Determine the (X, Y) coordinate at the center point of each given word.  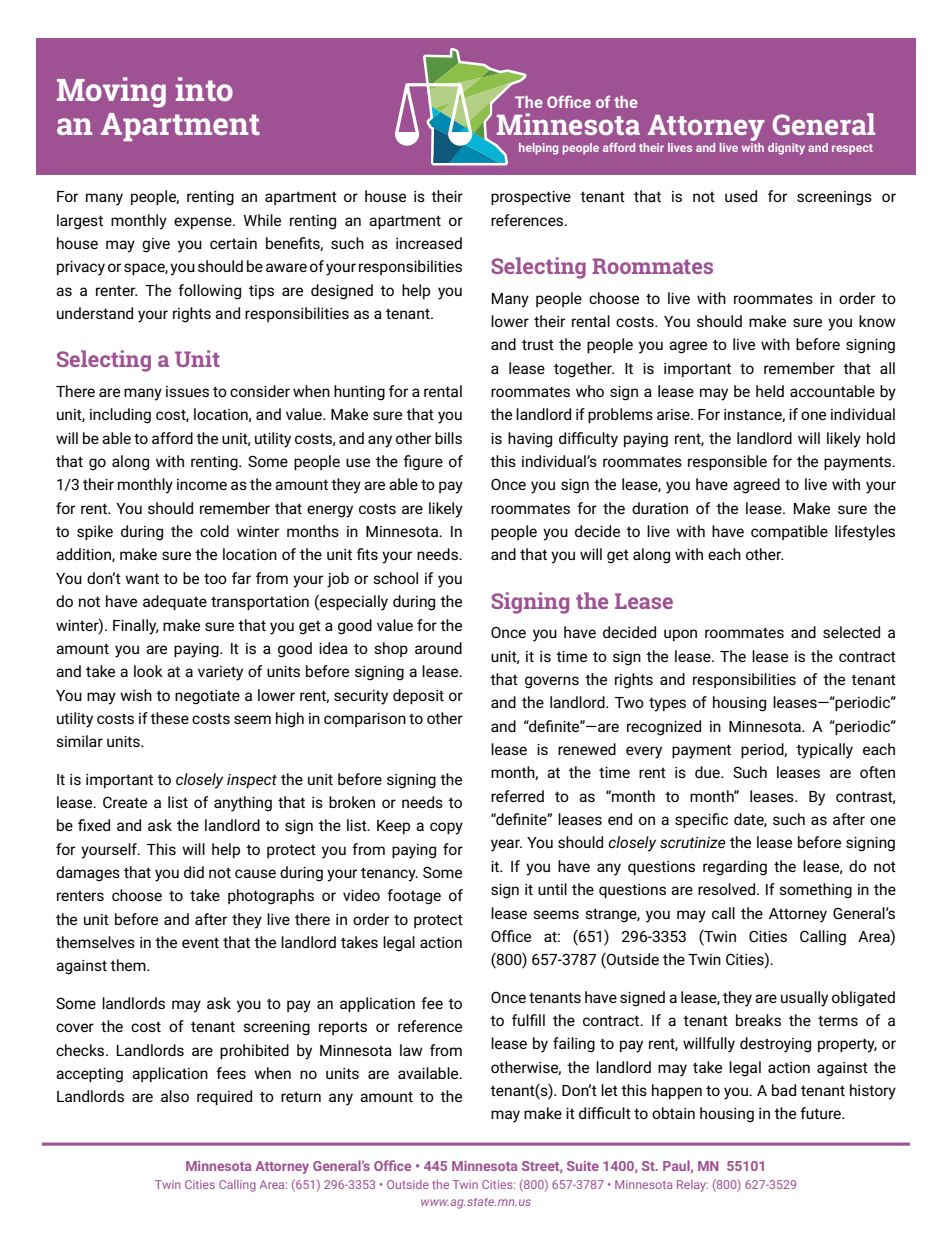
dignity (786, 149)
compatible (789, 532)
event (200, 942)
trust (538, 344)
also (175, 1096)
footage (414, 897)
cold (214, 531)
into (204, 89)
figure (423, 463)
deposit (418, 696)
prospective (531, 198)
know (877, 321)
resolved (728, 889)
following (209, 292)
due (708, 772)
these (169, 718)
